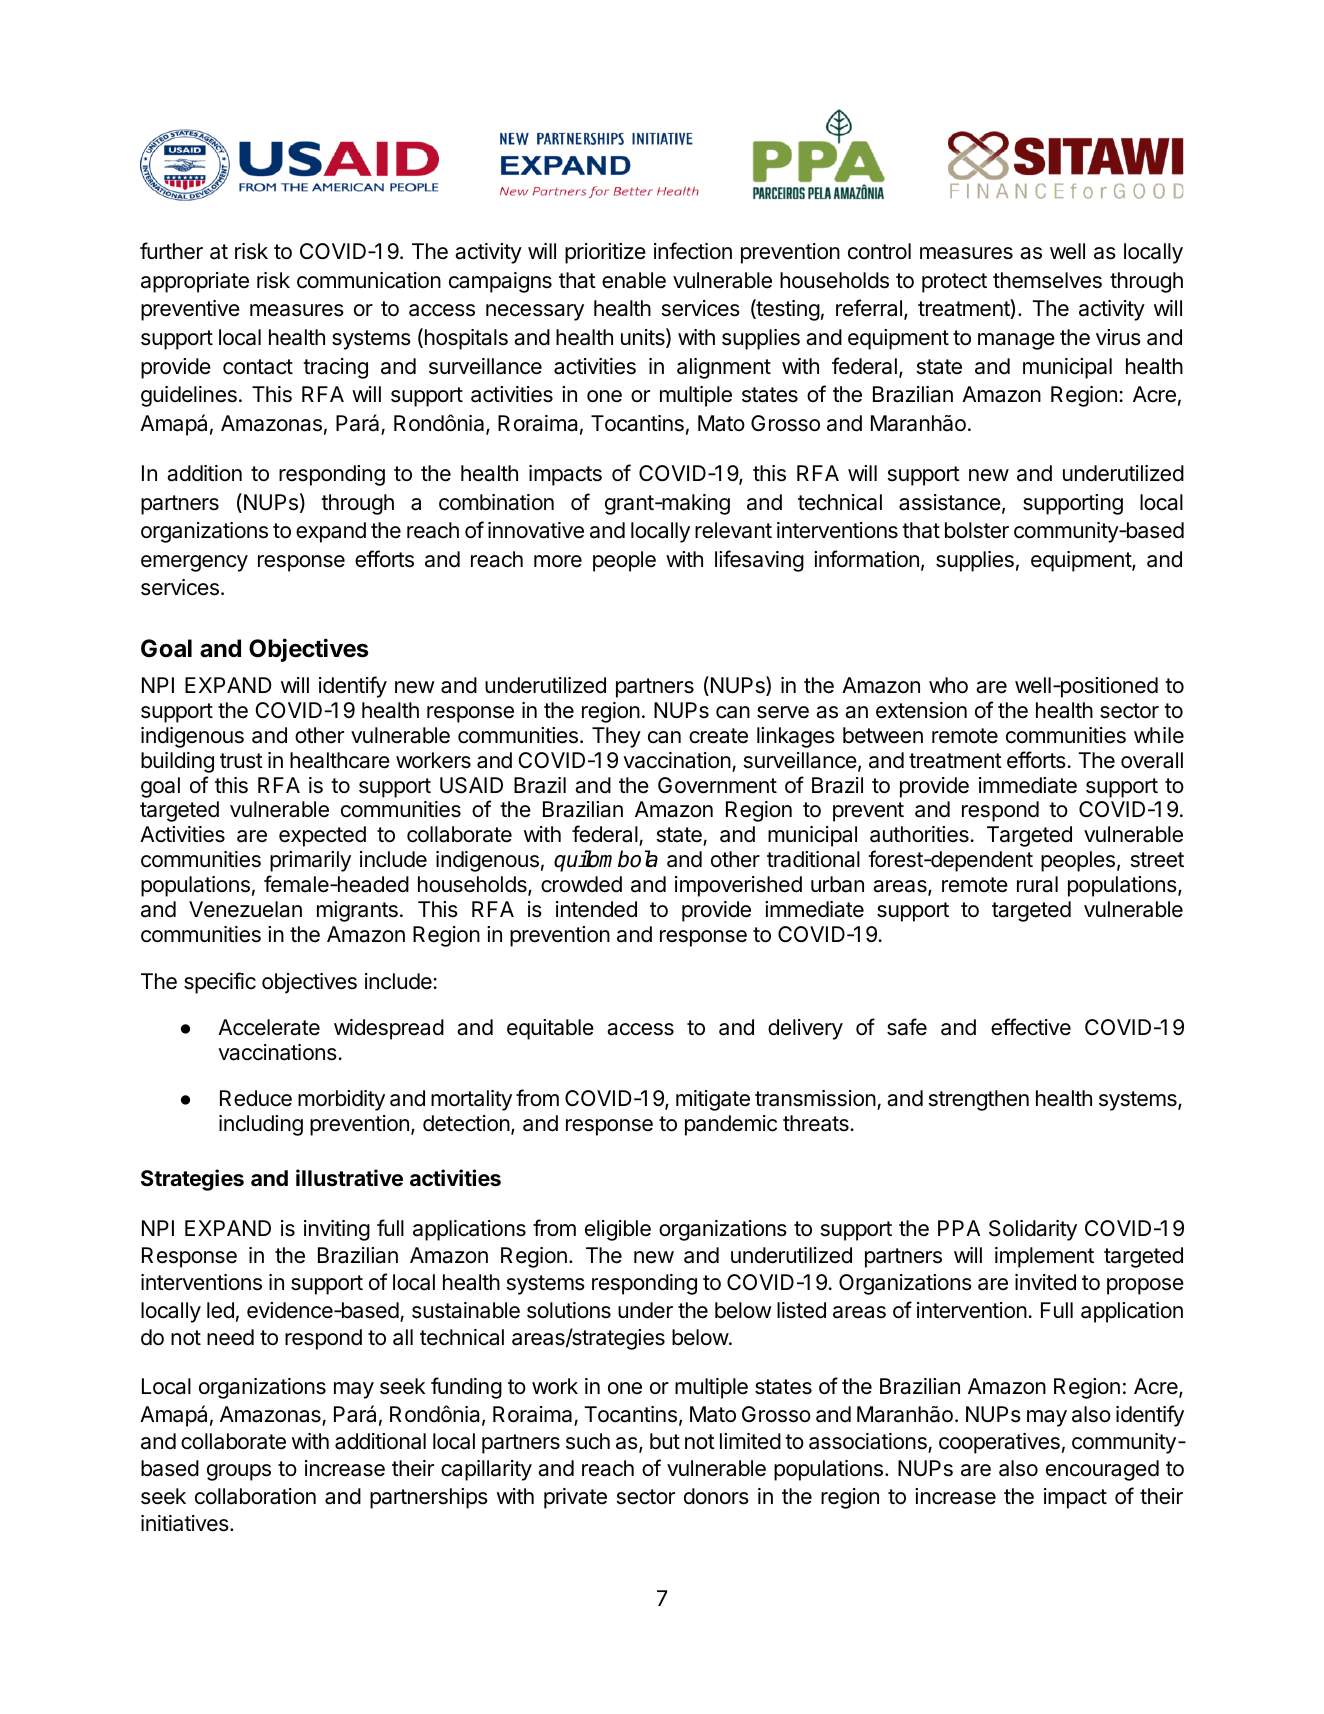  What do you see at coordinates (1102, 1470) in the screenshot?
I see `encouraged` at bounding box center [1102, 1470].
